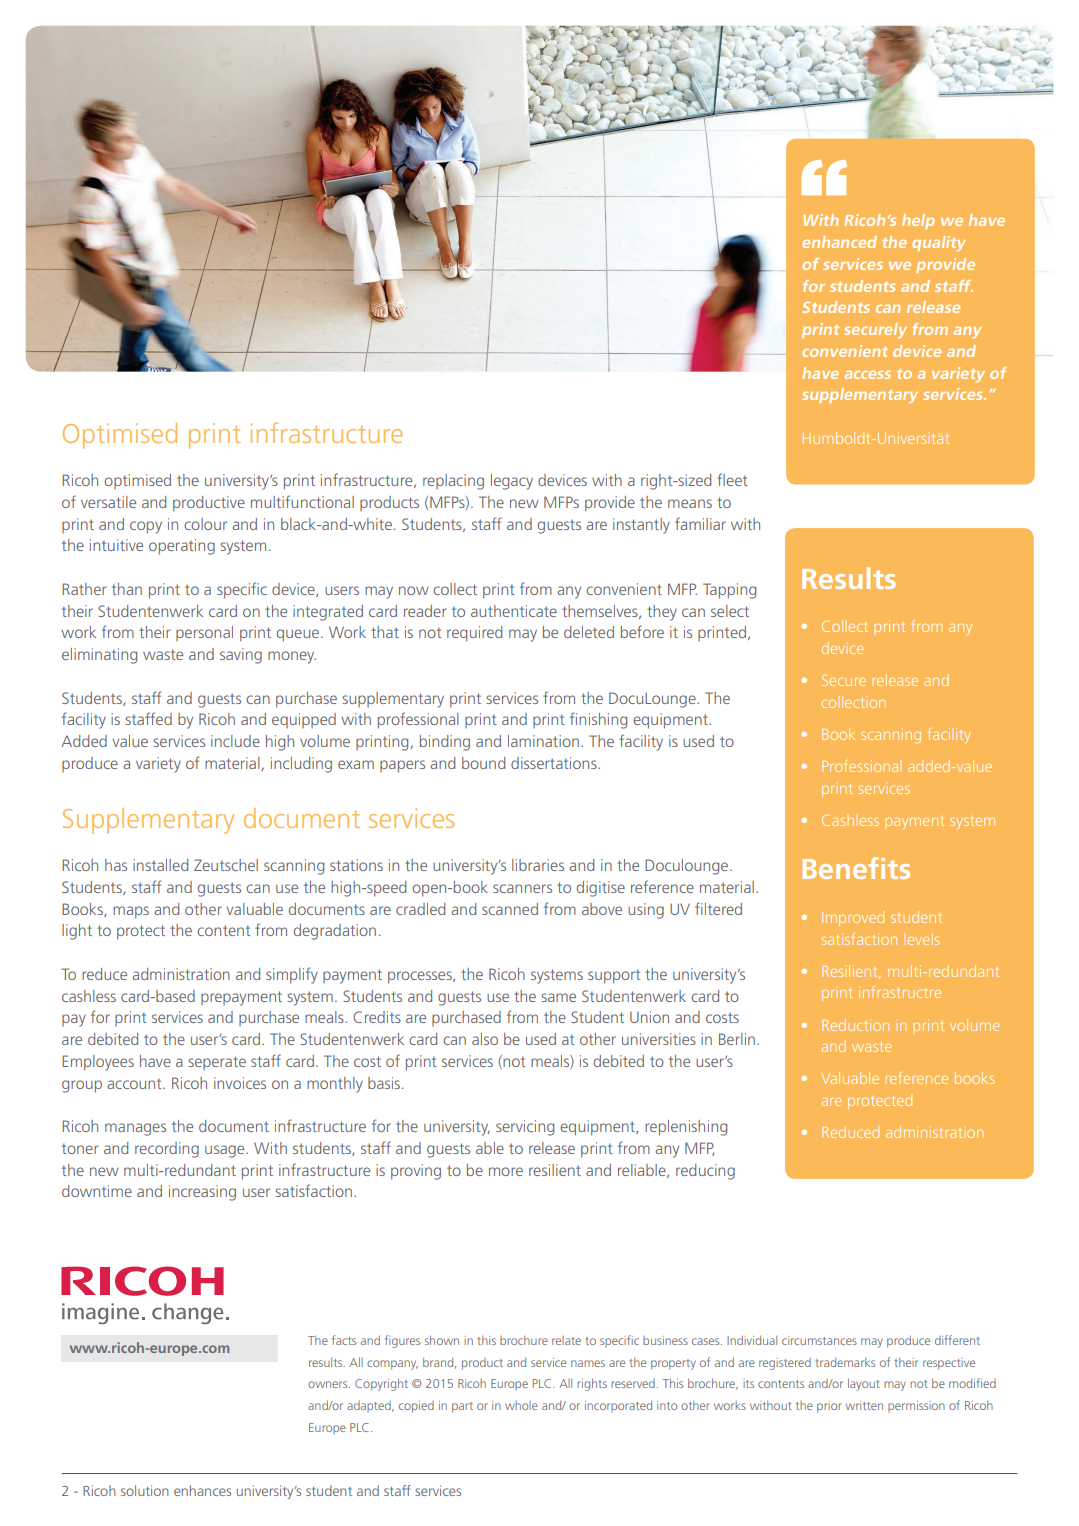  Describe the element at coordinates (512, 482) in the document. I see `legacy` at that location.
